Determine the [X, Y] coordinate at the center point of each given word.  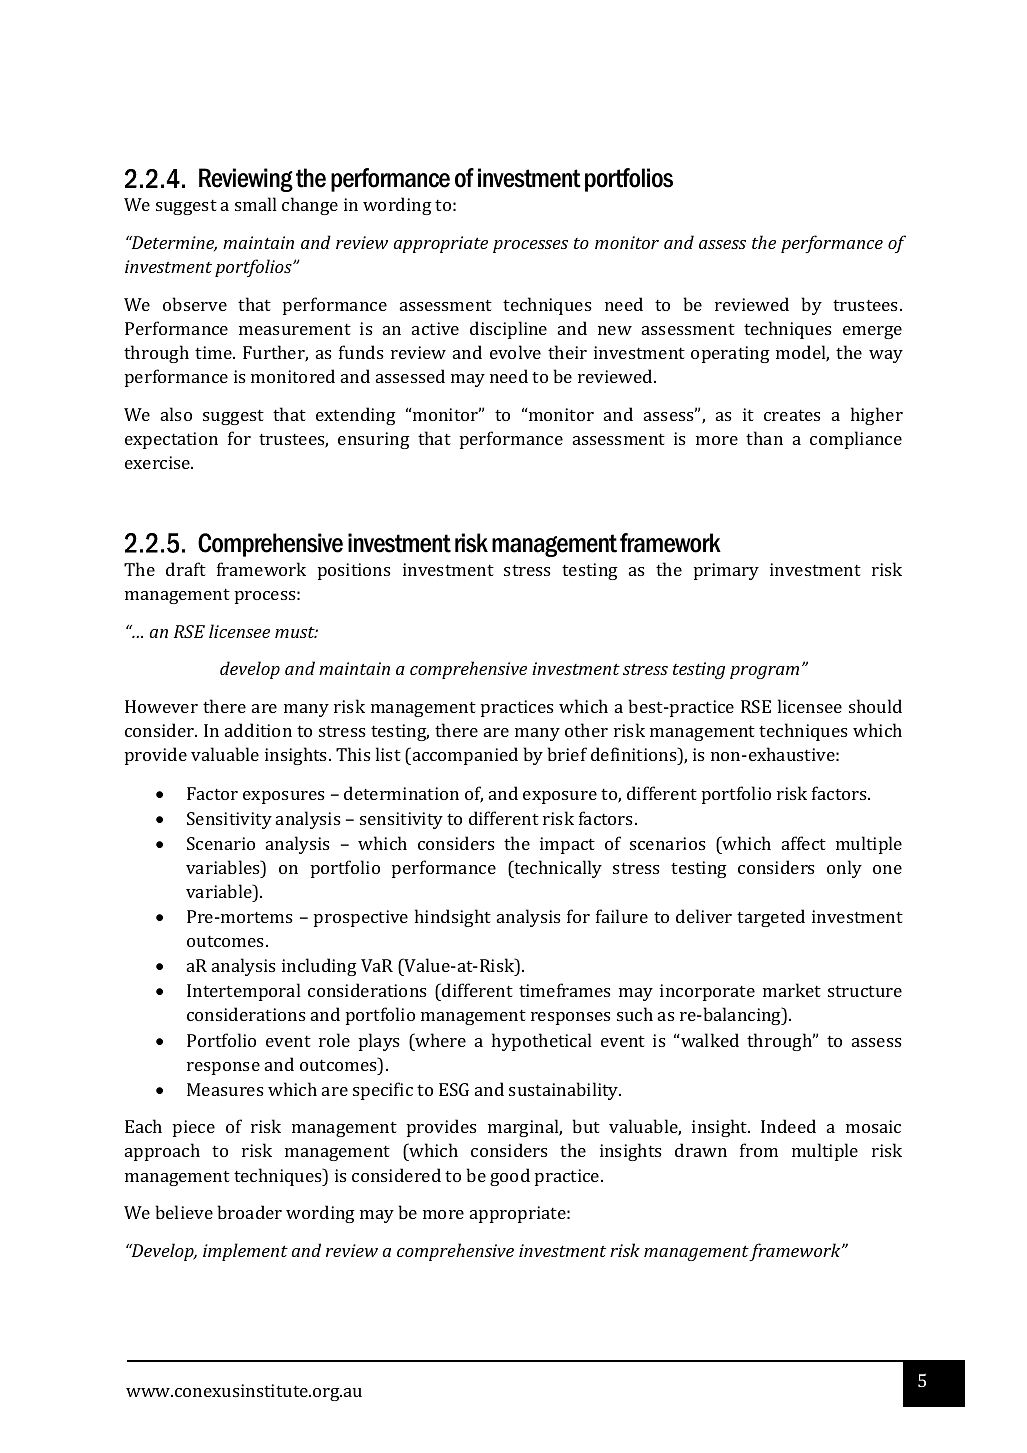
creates [792, 415]
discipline [508, 330]
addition [258, 730]
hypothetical [542, 1042]
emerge [872, 332]
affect [804, 843]
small [256, 204]
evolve [515, 352]
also [176, 414]
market [792, 990]
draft [186, 569]
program [764, 672]
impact [567, 845]
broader [250, 1212]
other [586, 730]
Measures [225, 1089]
